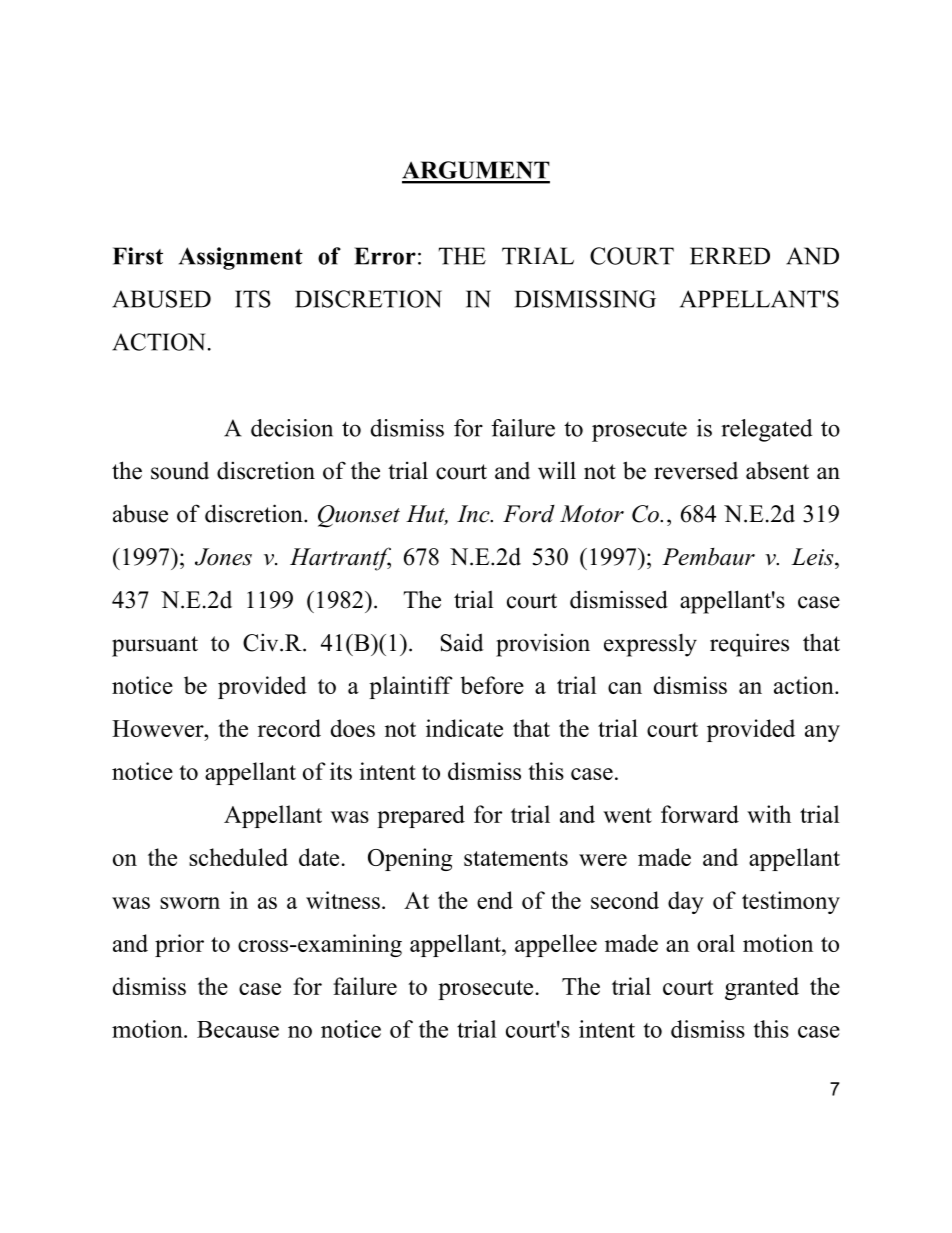  I want to click on However, so click(159, 728).
